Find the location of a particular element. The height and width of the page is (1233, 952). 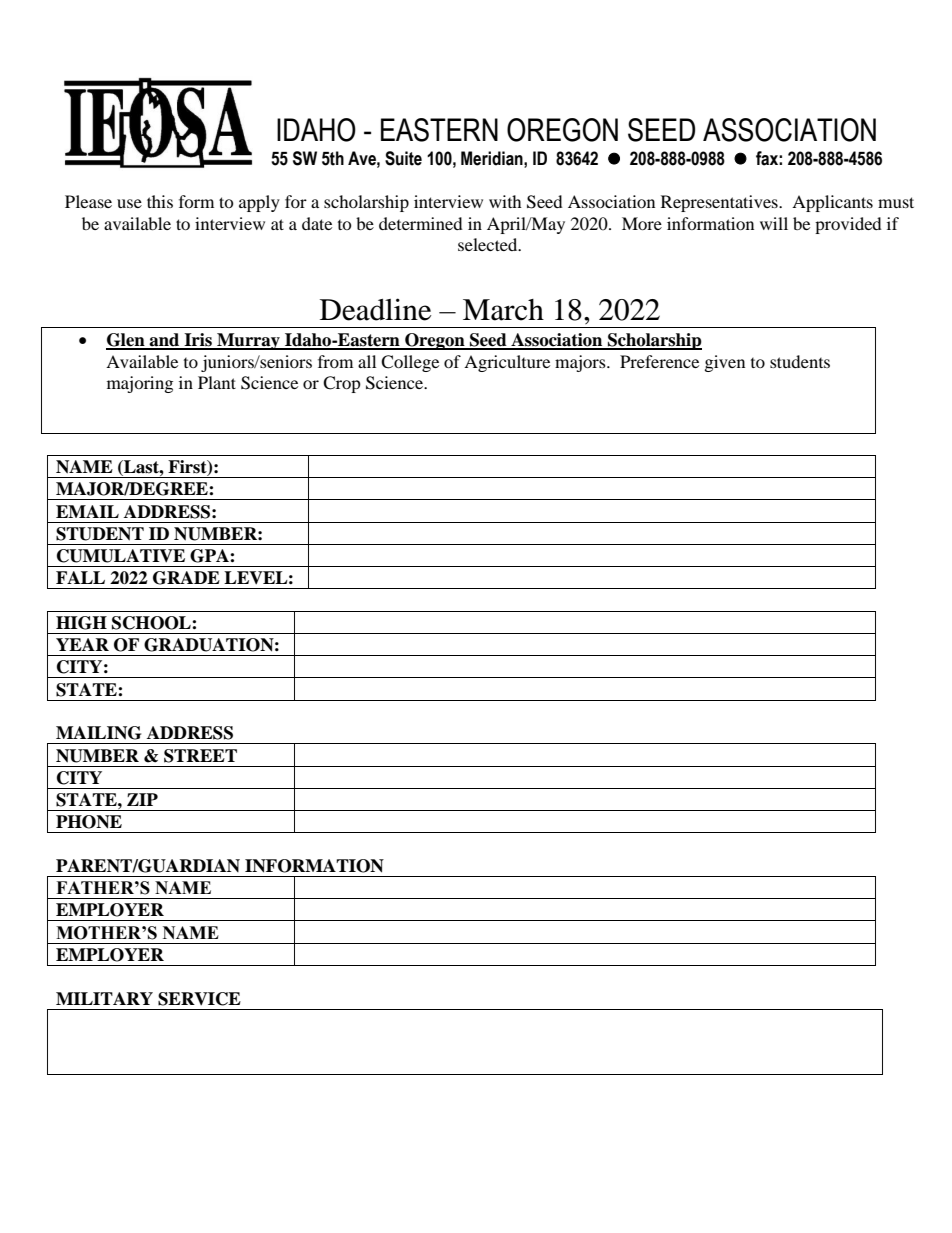

this is located at coordinates (160, 201).
